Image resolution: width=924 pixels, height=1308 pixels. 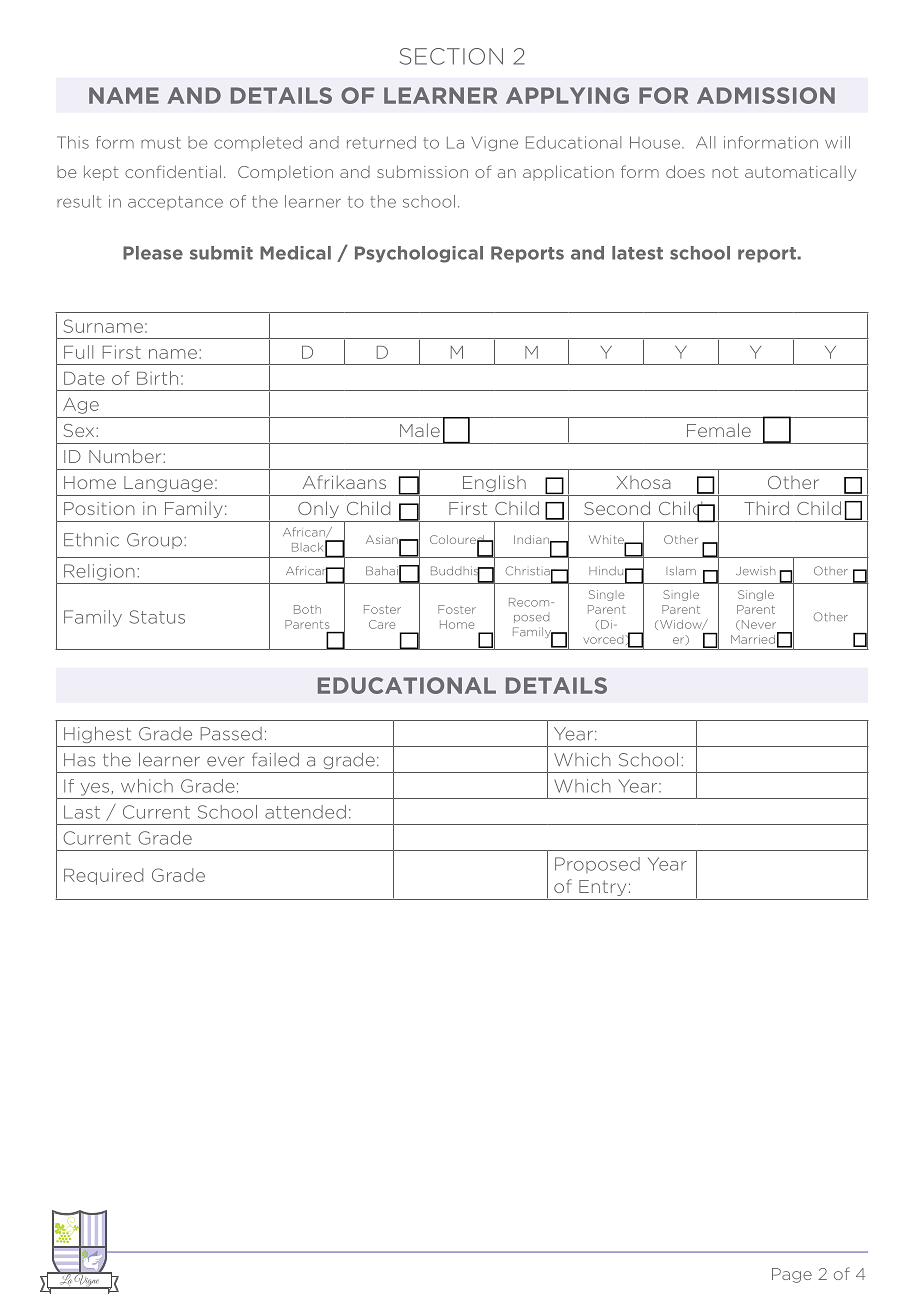 What do you see at coordinates (103, 876) in the image?
I see `Required` at bounding box center [103, 876].
